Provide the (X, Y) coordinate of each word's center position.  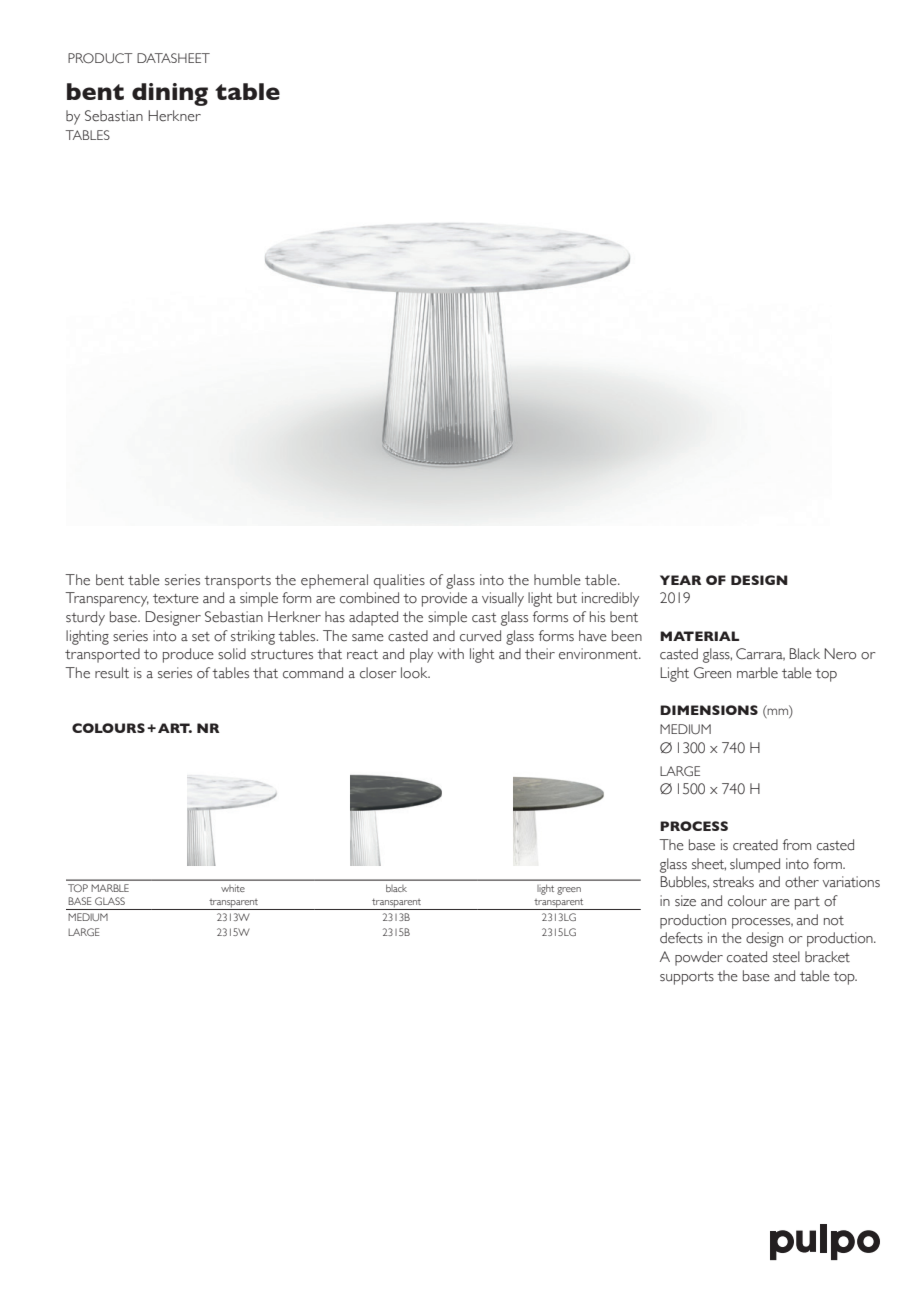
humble (557, 580)
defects (681, 938)
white (233, 888)
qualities (399, 581)
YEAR (681, 580)
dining (170, 94)
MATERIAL (699, 636)
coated (747, 957)
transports (237, 582)
